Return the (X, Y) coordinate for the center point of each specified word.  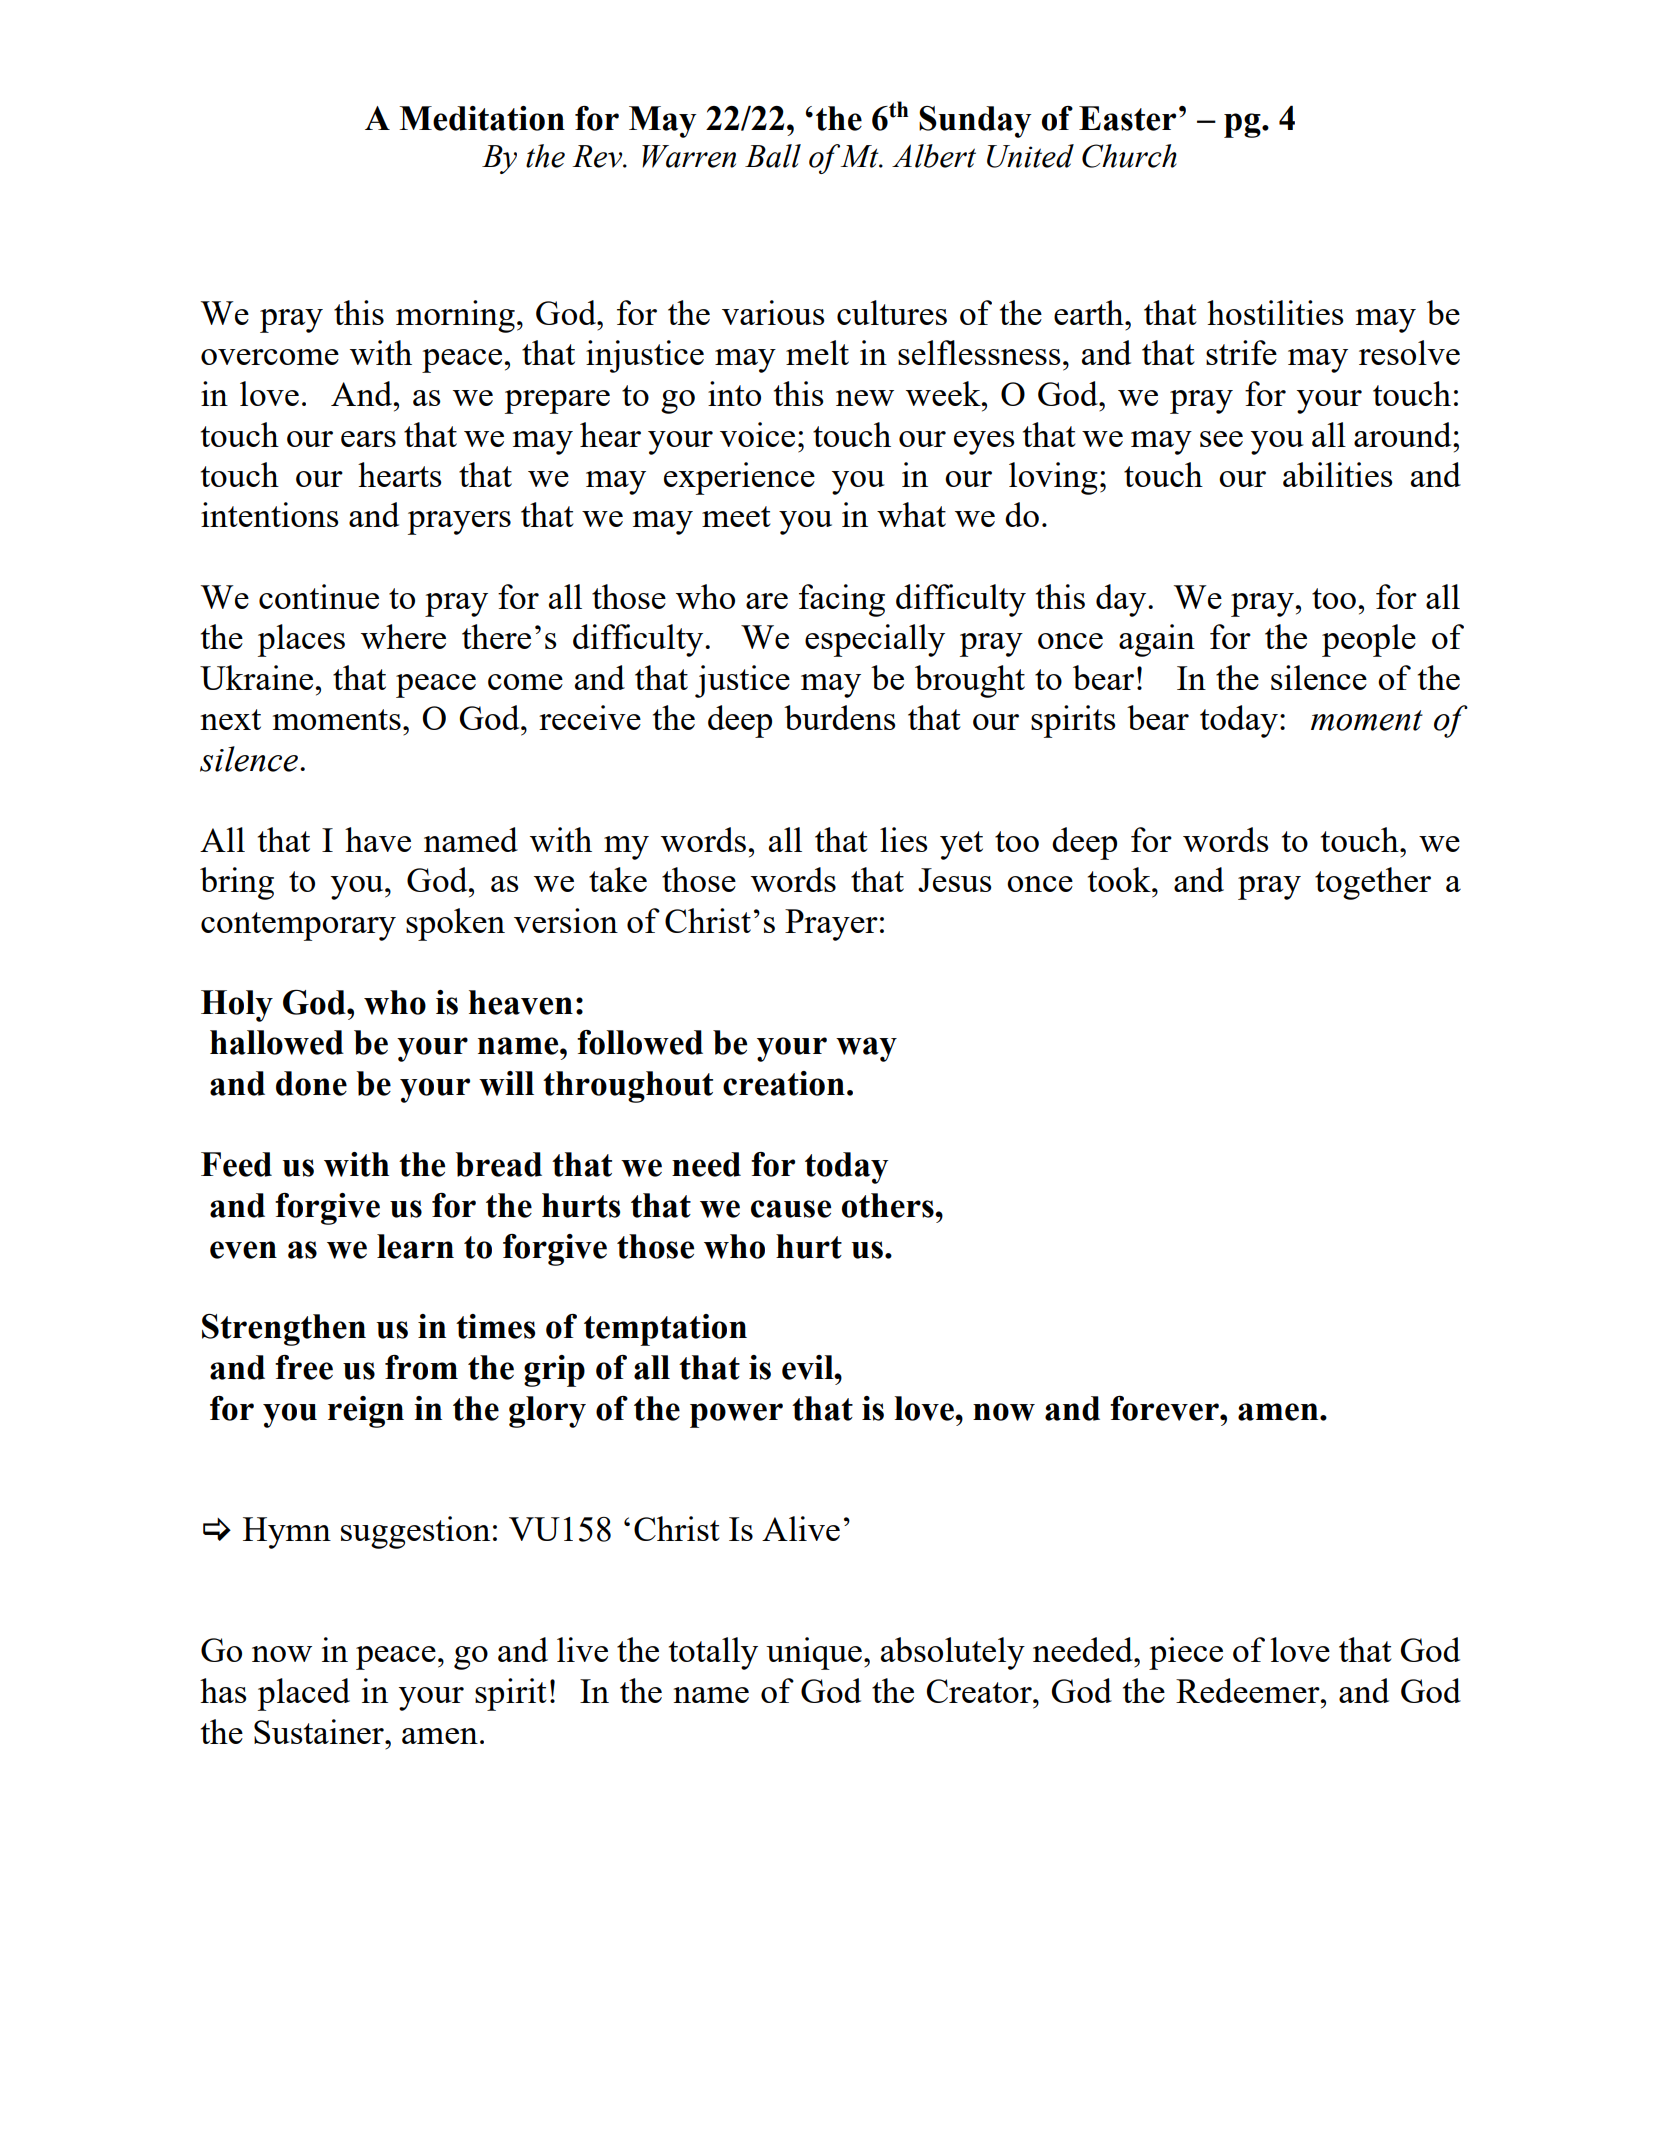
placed (304, 1694)
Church (1129, 156)
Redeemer (1249, 1690)
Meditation (482, 118)
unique (814, 1653)
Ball (773, 156)
